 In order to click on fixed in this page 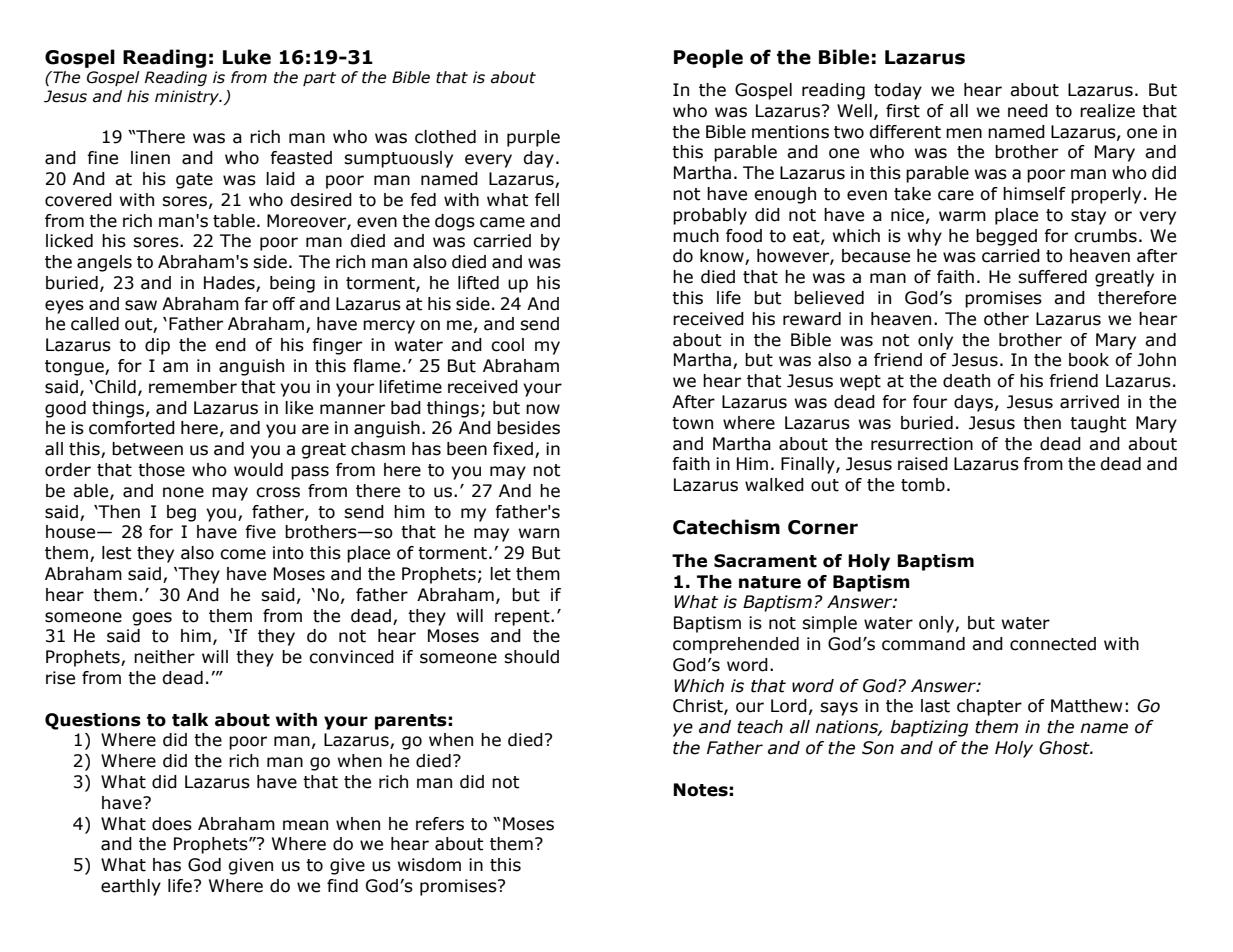, I will do `click(513, 449)`.
